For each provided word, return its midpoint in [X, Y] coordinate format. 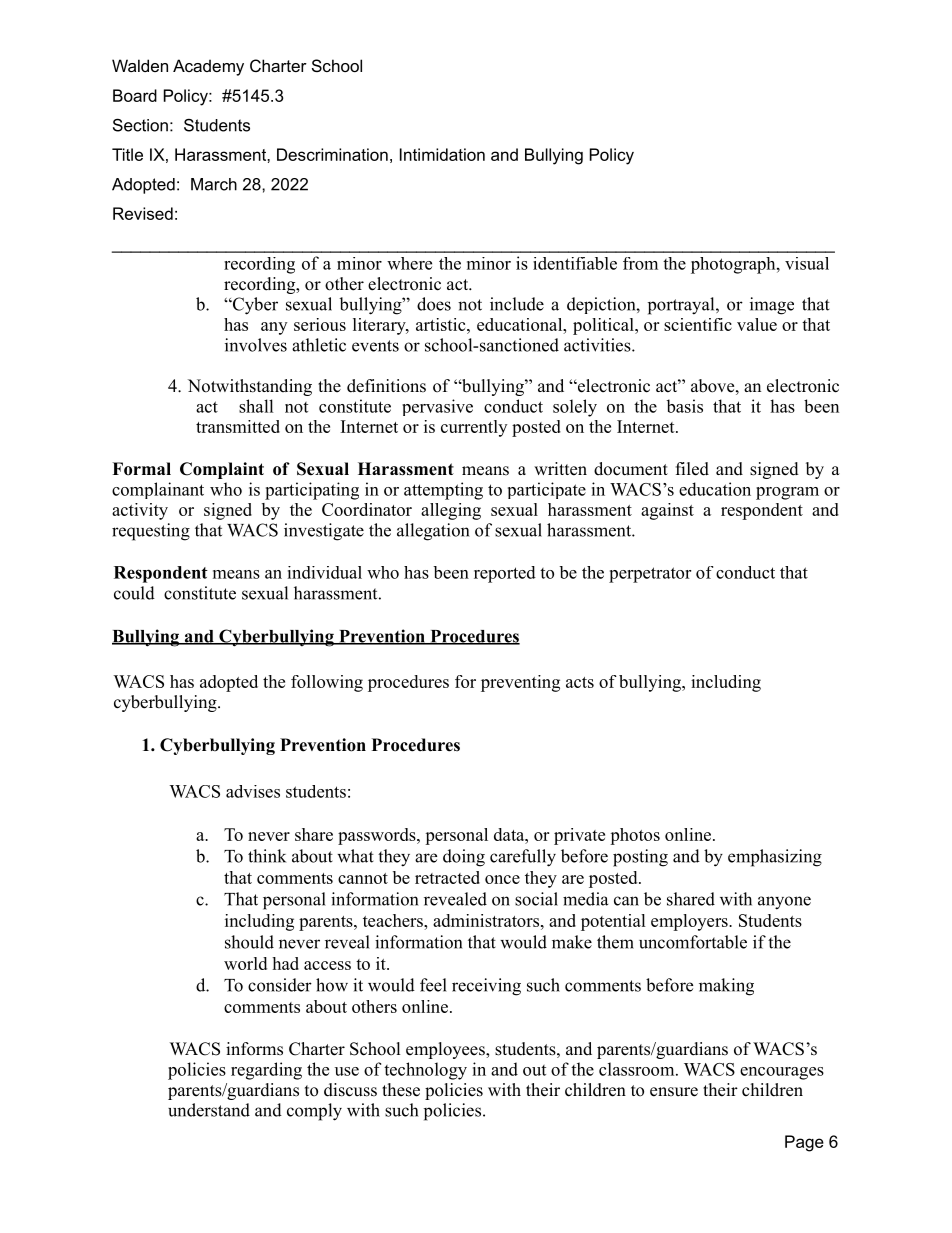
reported [505, 574]
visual [807, 263]
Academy [208, 67]
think [267, 856]
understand [209, 1110]
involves [256, 345]
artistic [442, 324]
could [134, 593]
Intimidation [442, 154]
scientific [698, 324]
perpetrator [650, 575]
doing [464, 858]
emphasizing [775, 858]
